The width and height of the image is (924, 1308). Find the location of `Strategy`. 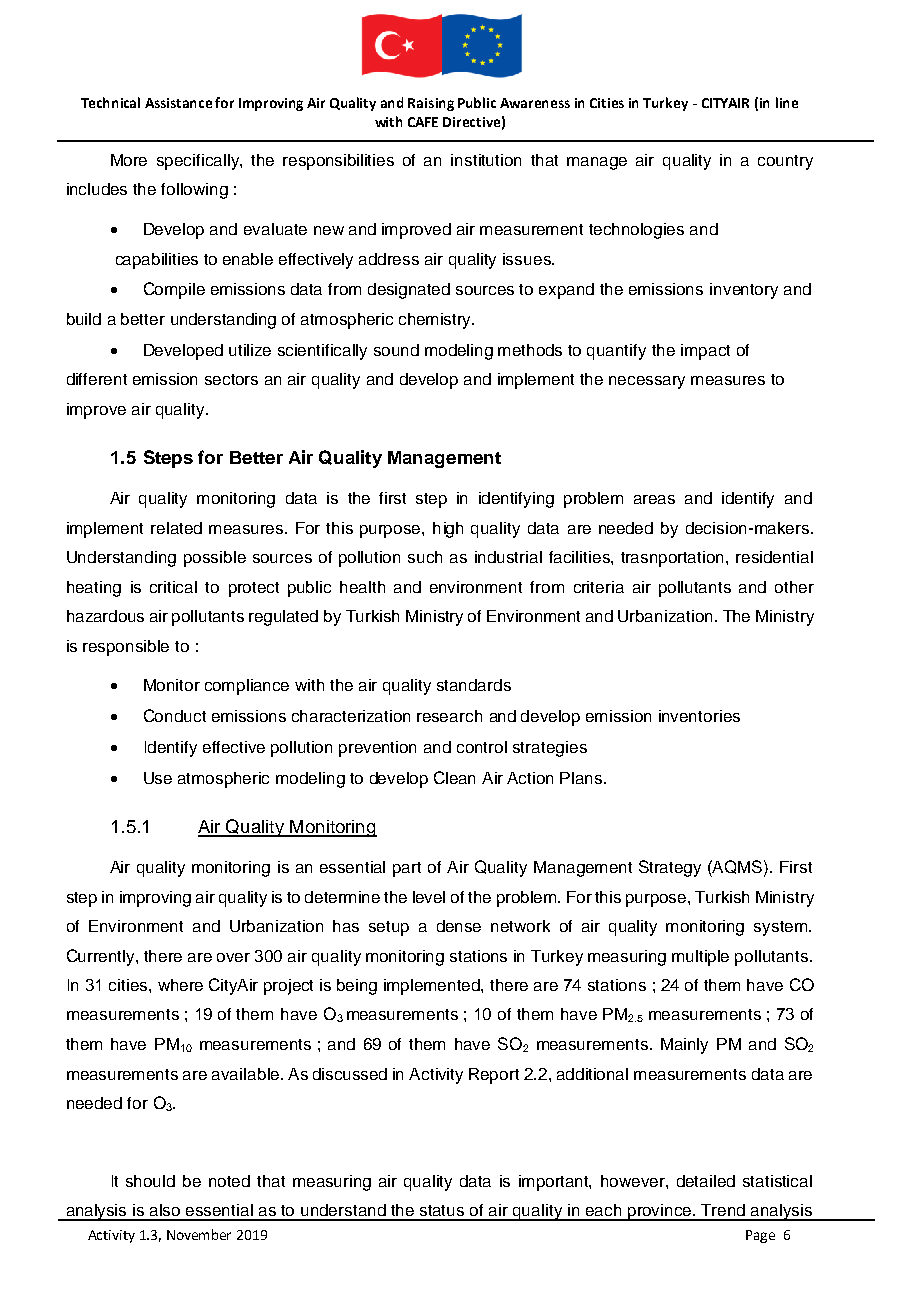

Strategy is located at coordinates (670, 868).
